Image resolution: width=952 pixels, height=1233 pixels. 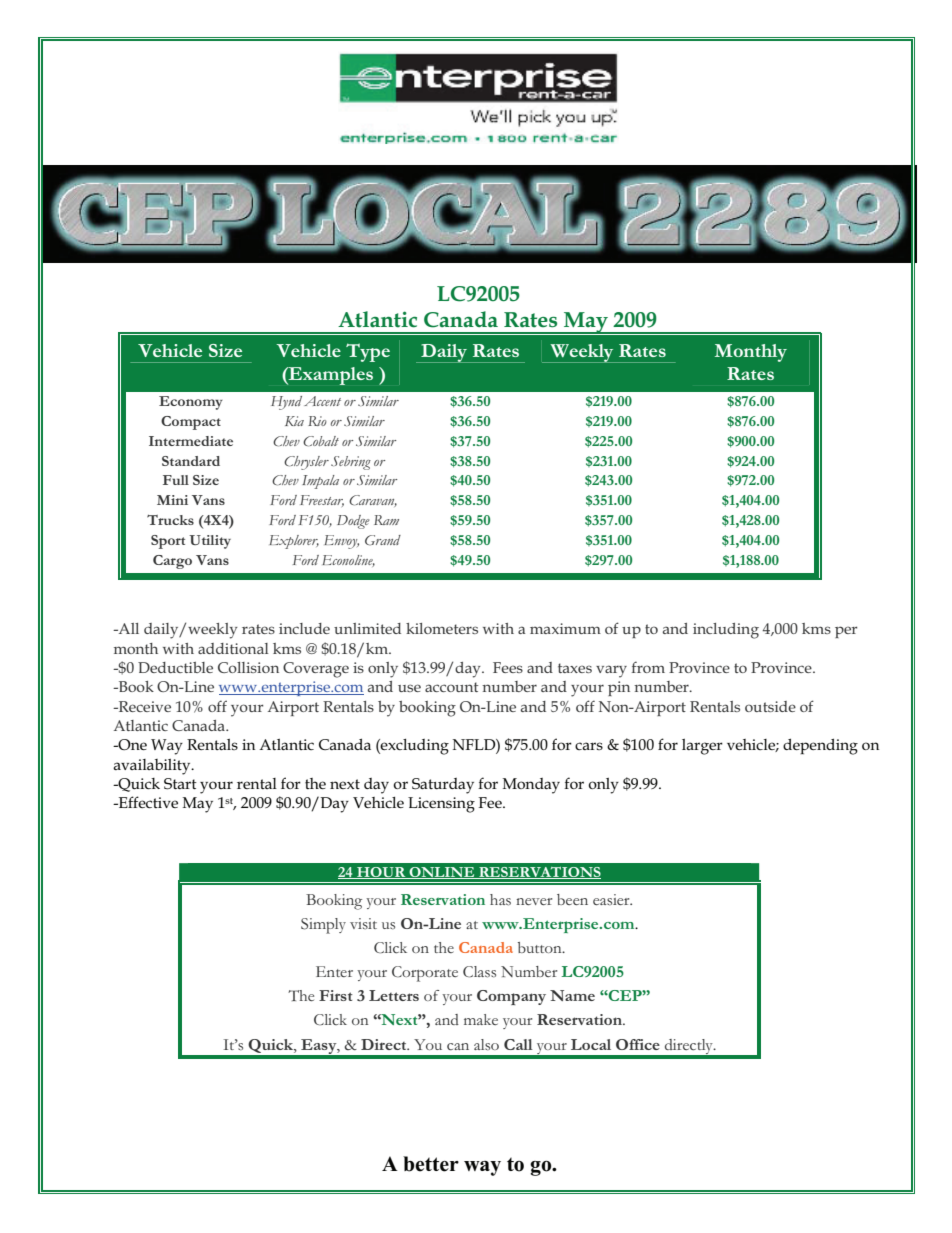 I want to click on Start, so click(x=180, y=784).
